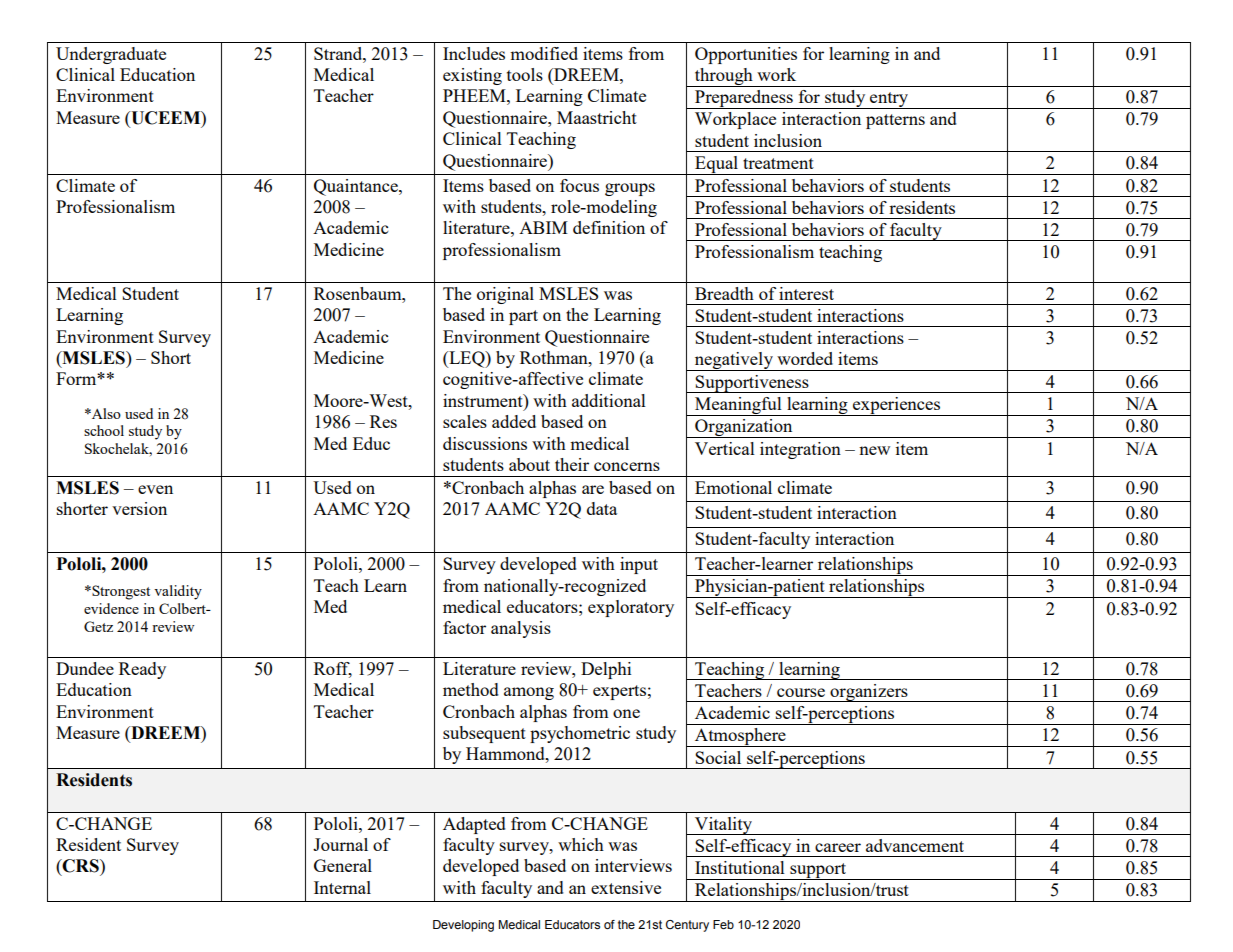  What do you see at coordinates (111, 55) in the screenshot?
I see `Undergraduate` at bounding box center [111, 55].
